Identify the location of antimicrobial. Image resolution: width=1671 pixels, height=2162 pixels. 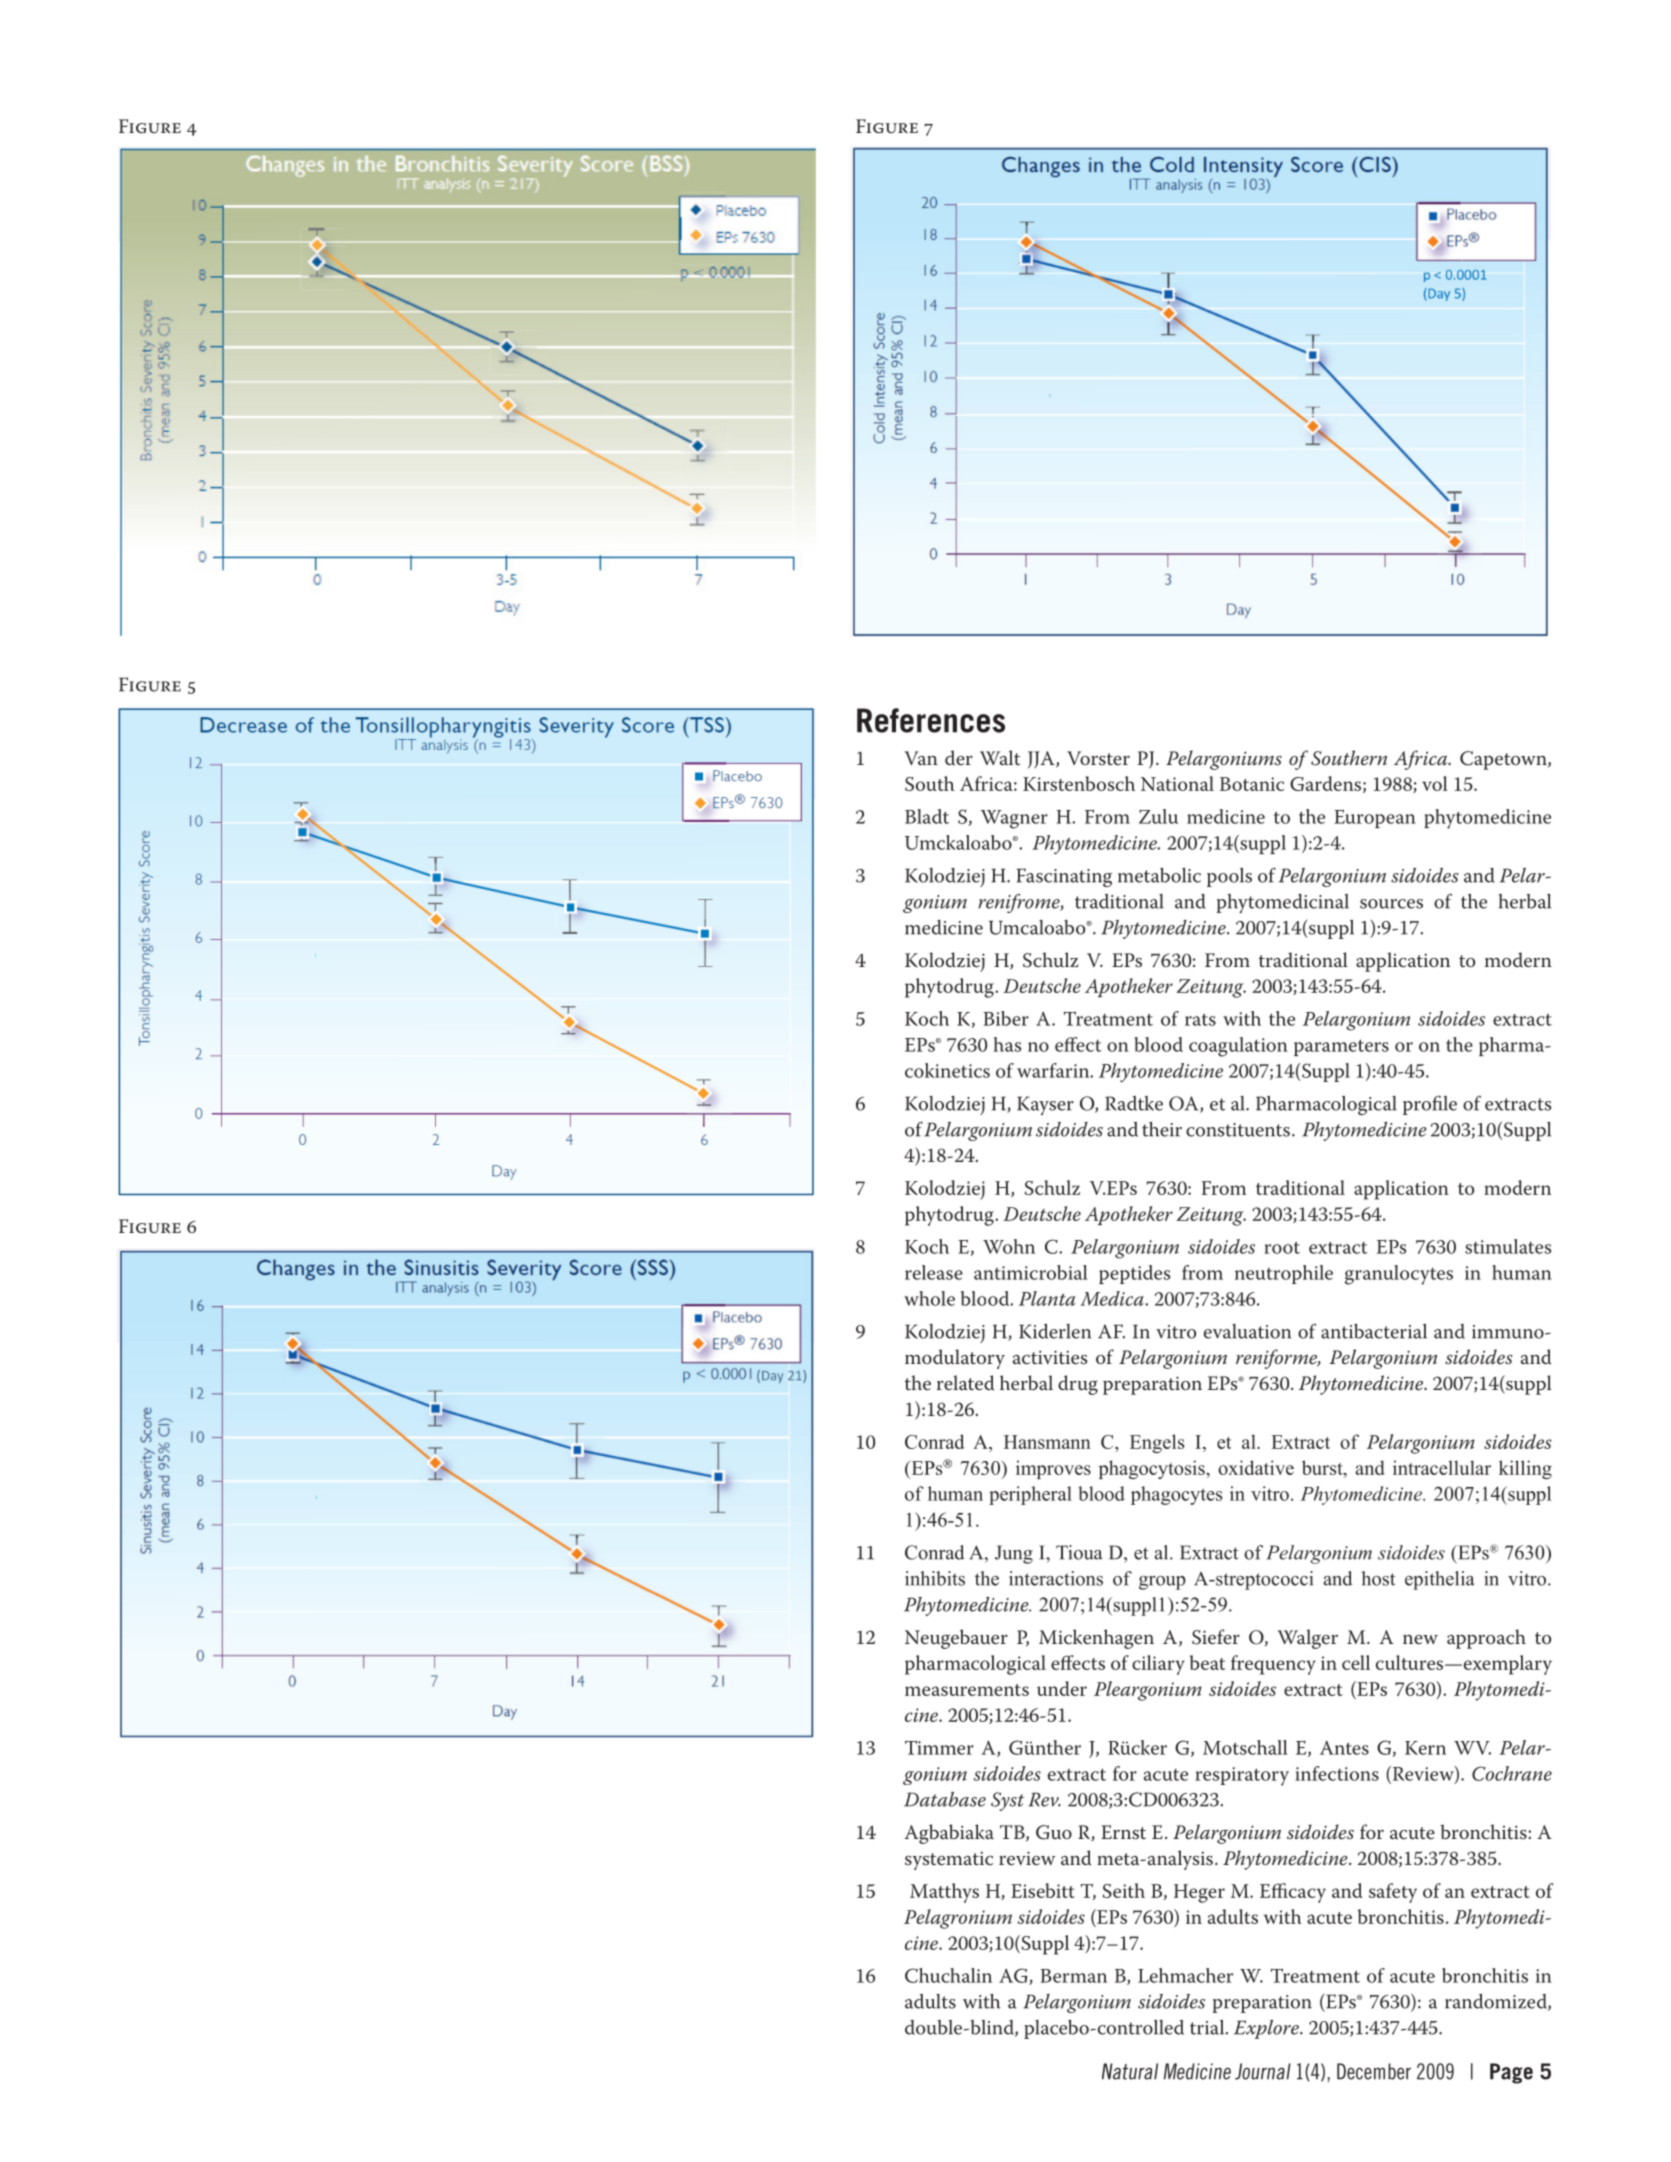
(1031, 1272).
